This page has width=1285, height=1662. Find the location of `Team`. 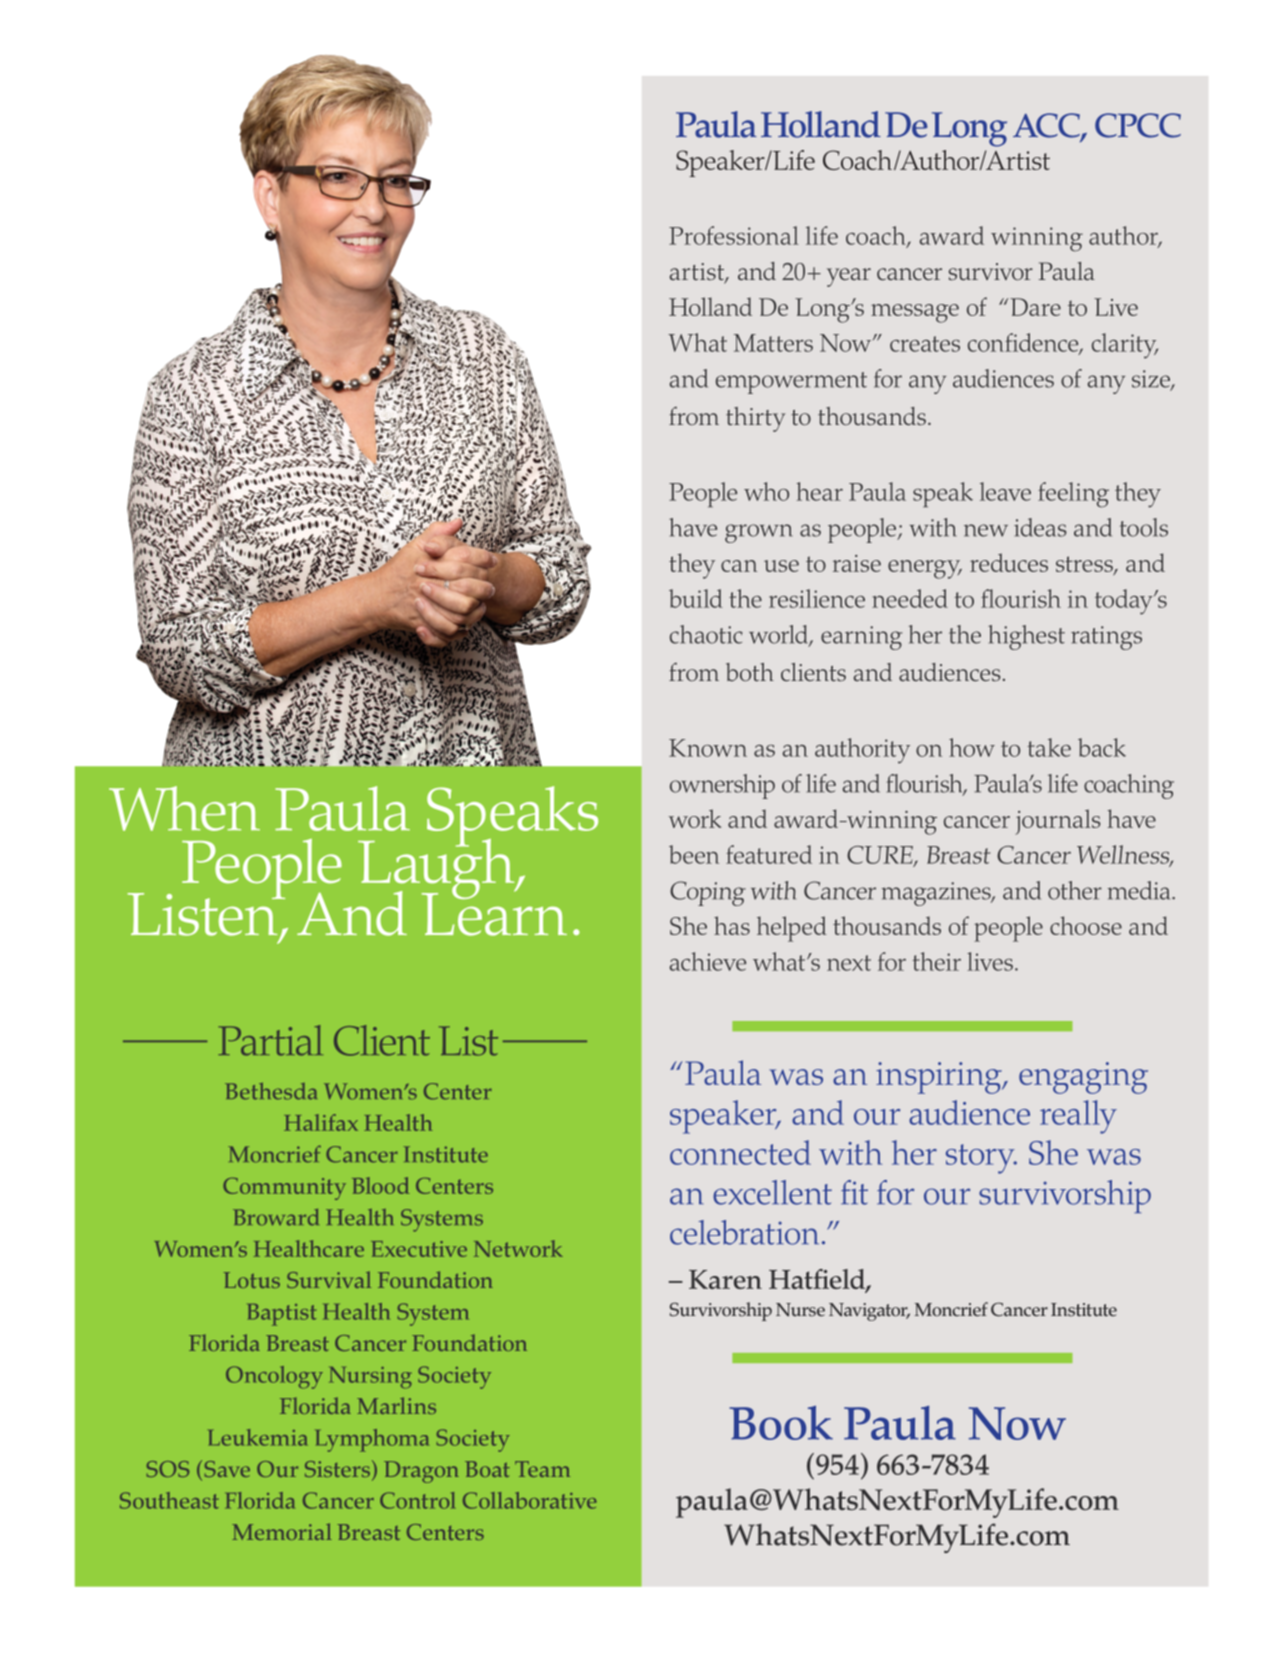

Team is located at coordinates (542, 1469).
